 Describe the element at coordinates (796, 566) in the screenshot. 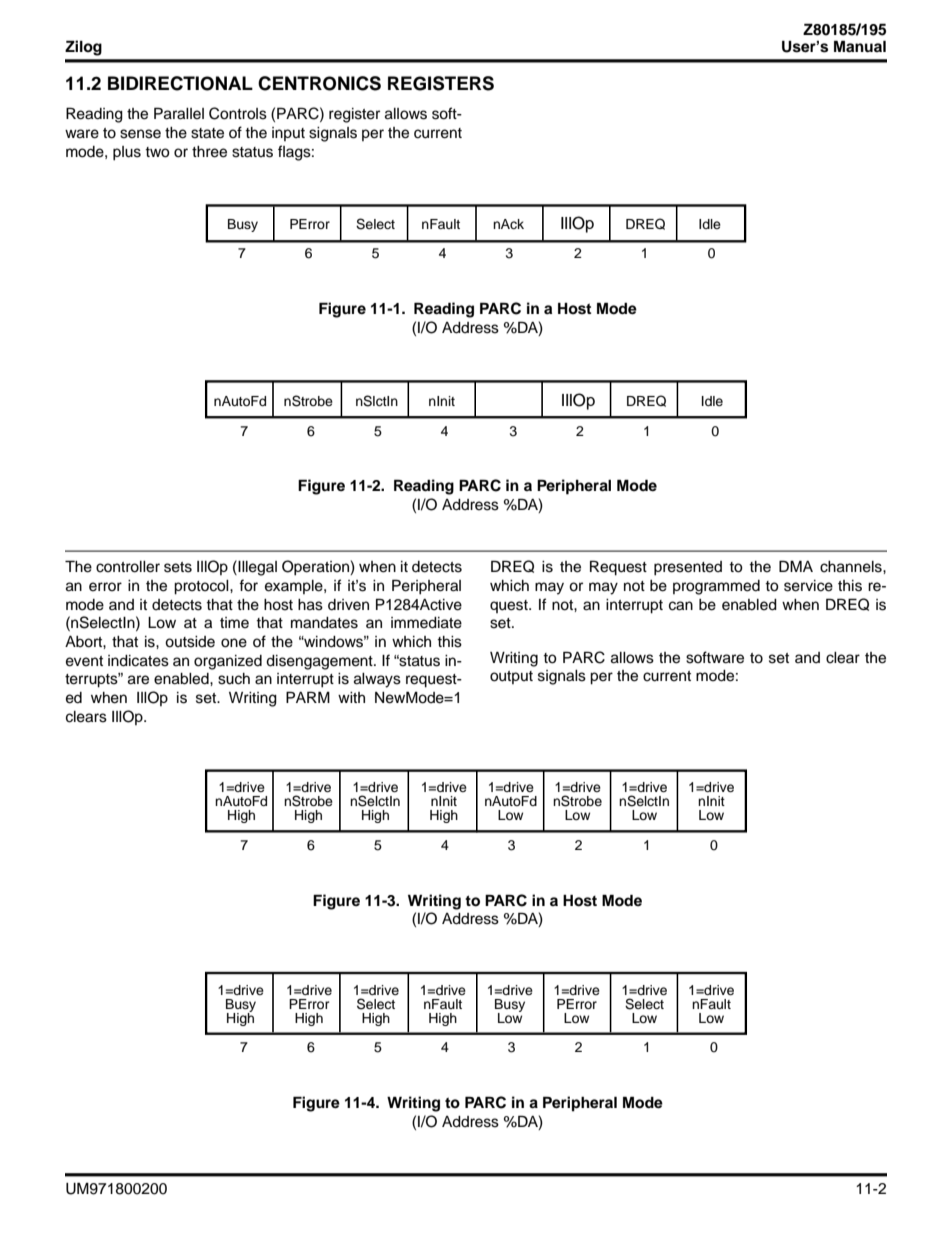

I see `DMA` at that location.
